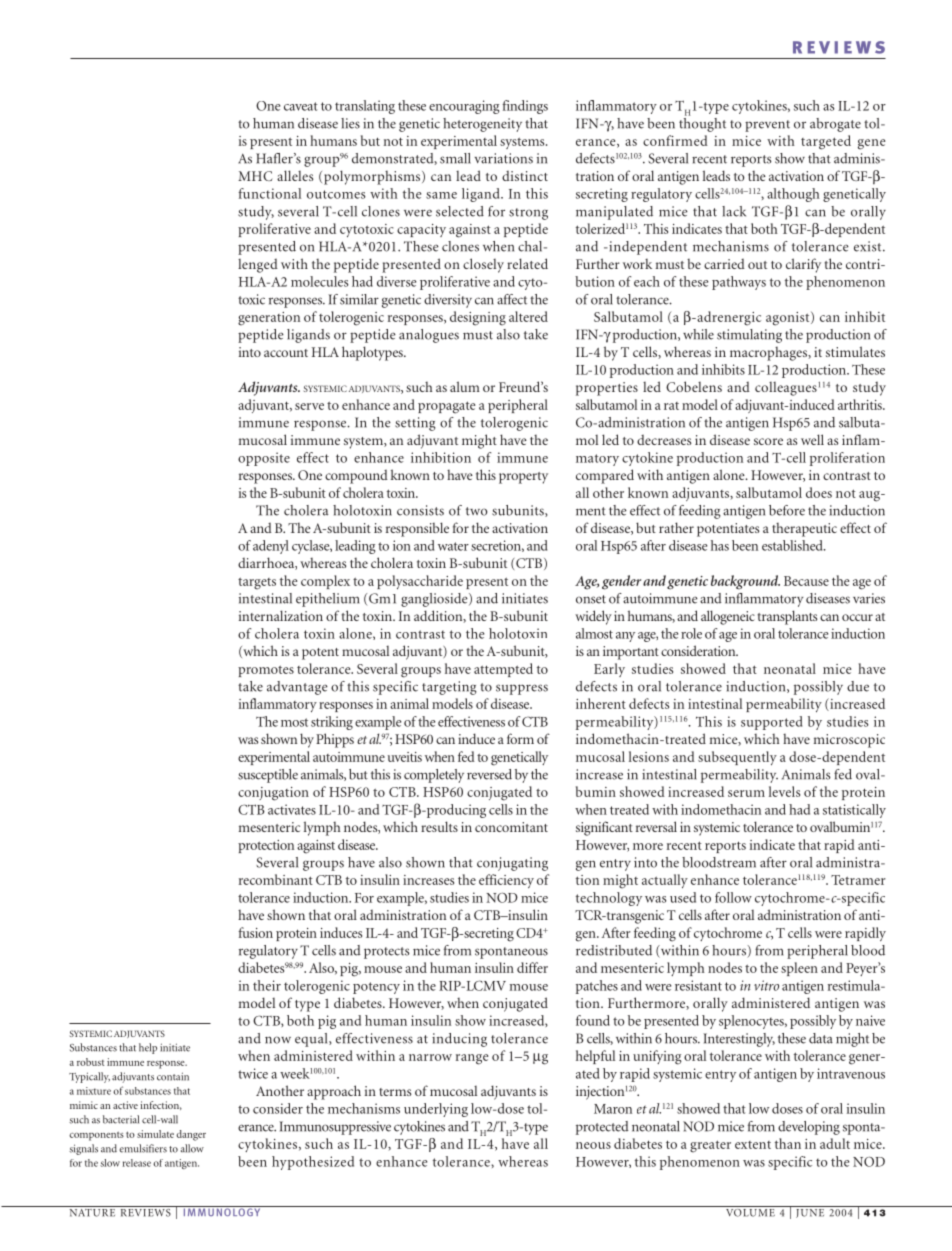 The width and height of the screenshot is (952, 1251). What do you see at coordinates (266, 671) in the screenshot?
I see `promotes` at bounding box center [266, 671].
